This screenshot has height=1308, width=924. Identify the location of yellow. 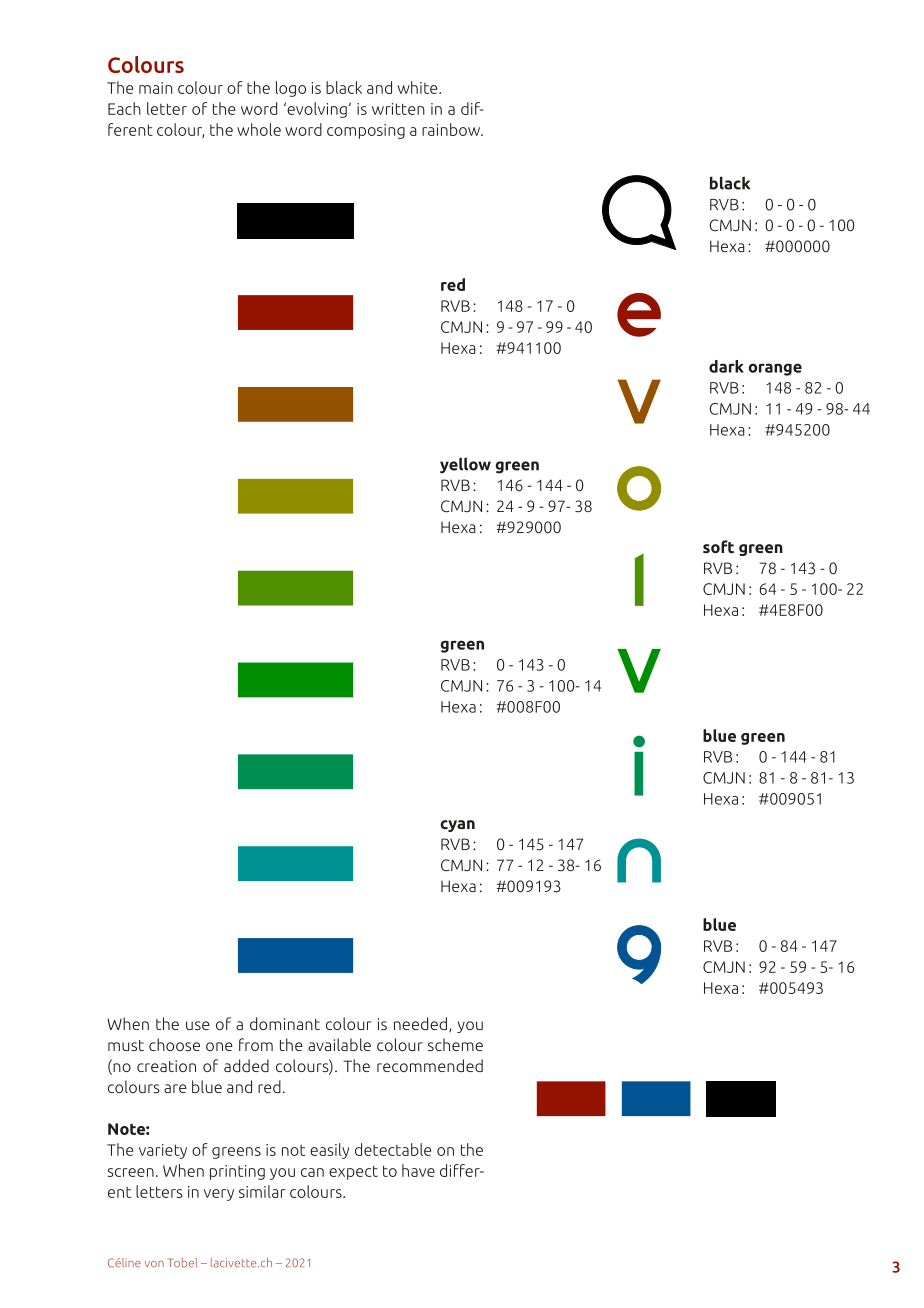
(465, 465).
